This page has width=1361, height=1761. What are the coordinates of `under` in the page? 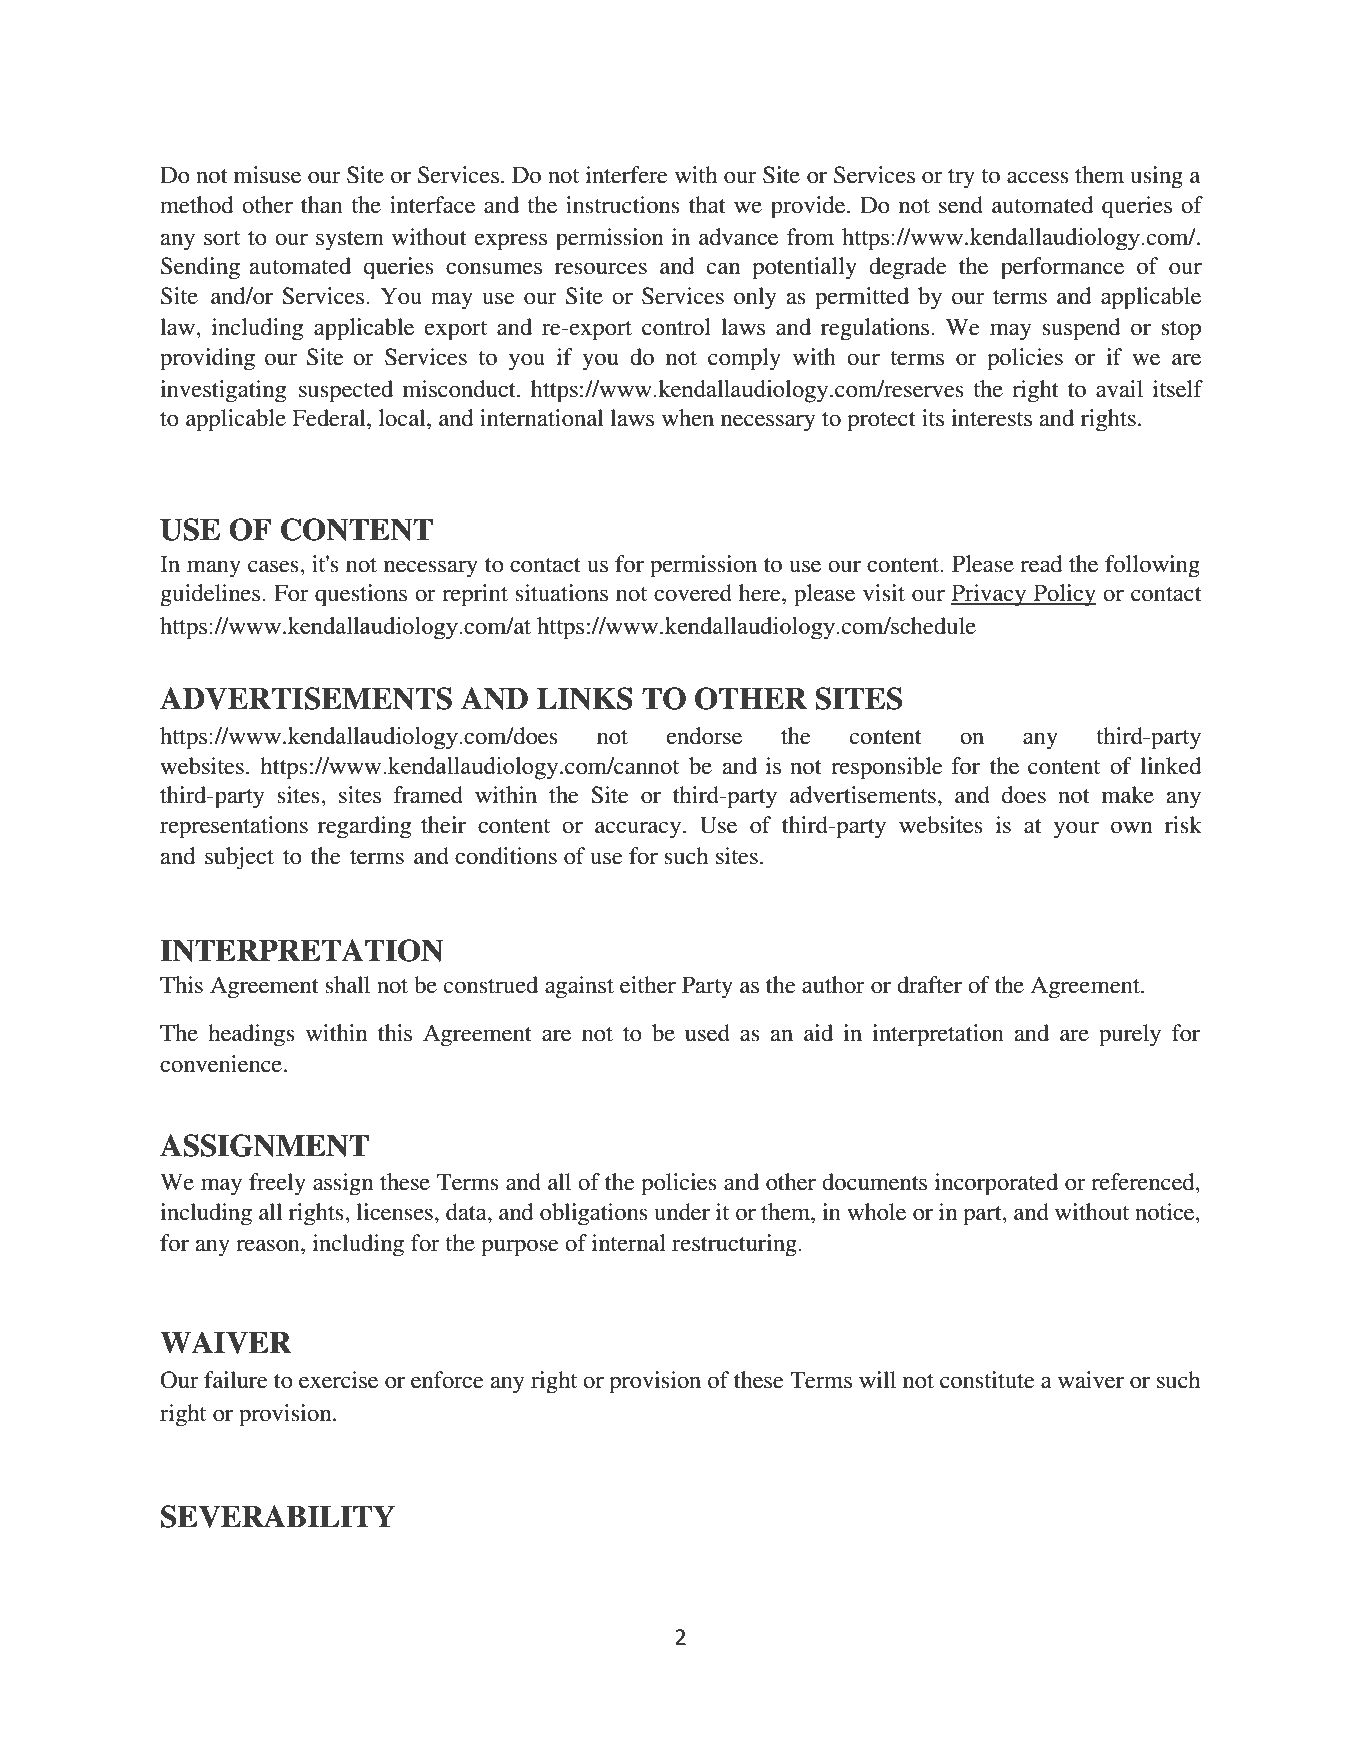 It's located at (682, 1212).
